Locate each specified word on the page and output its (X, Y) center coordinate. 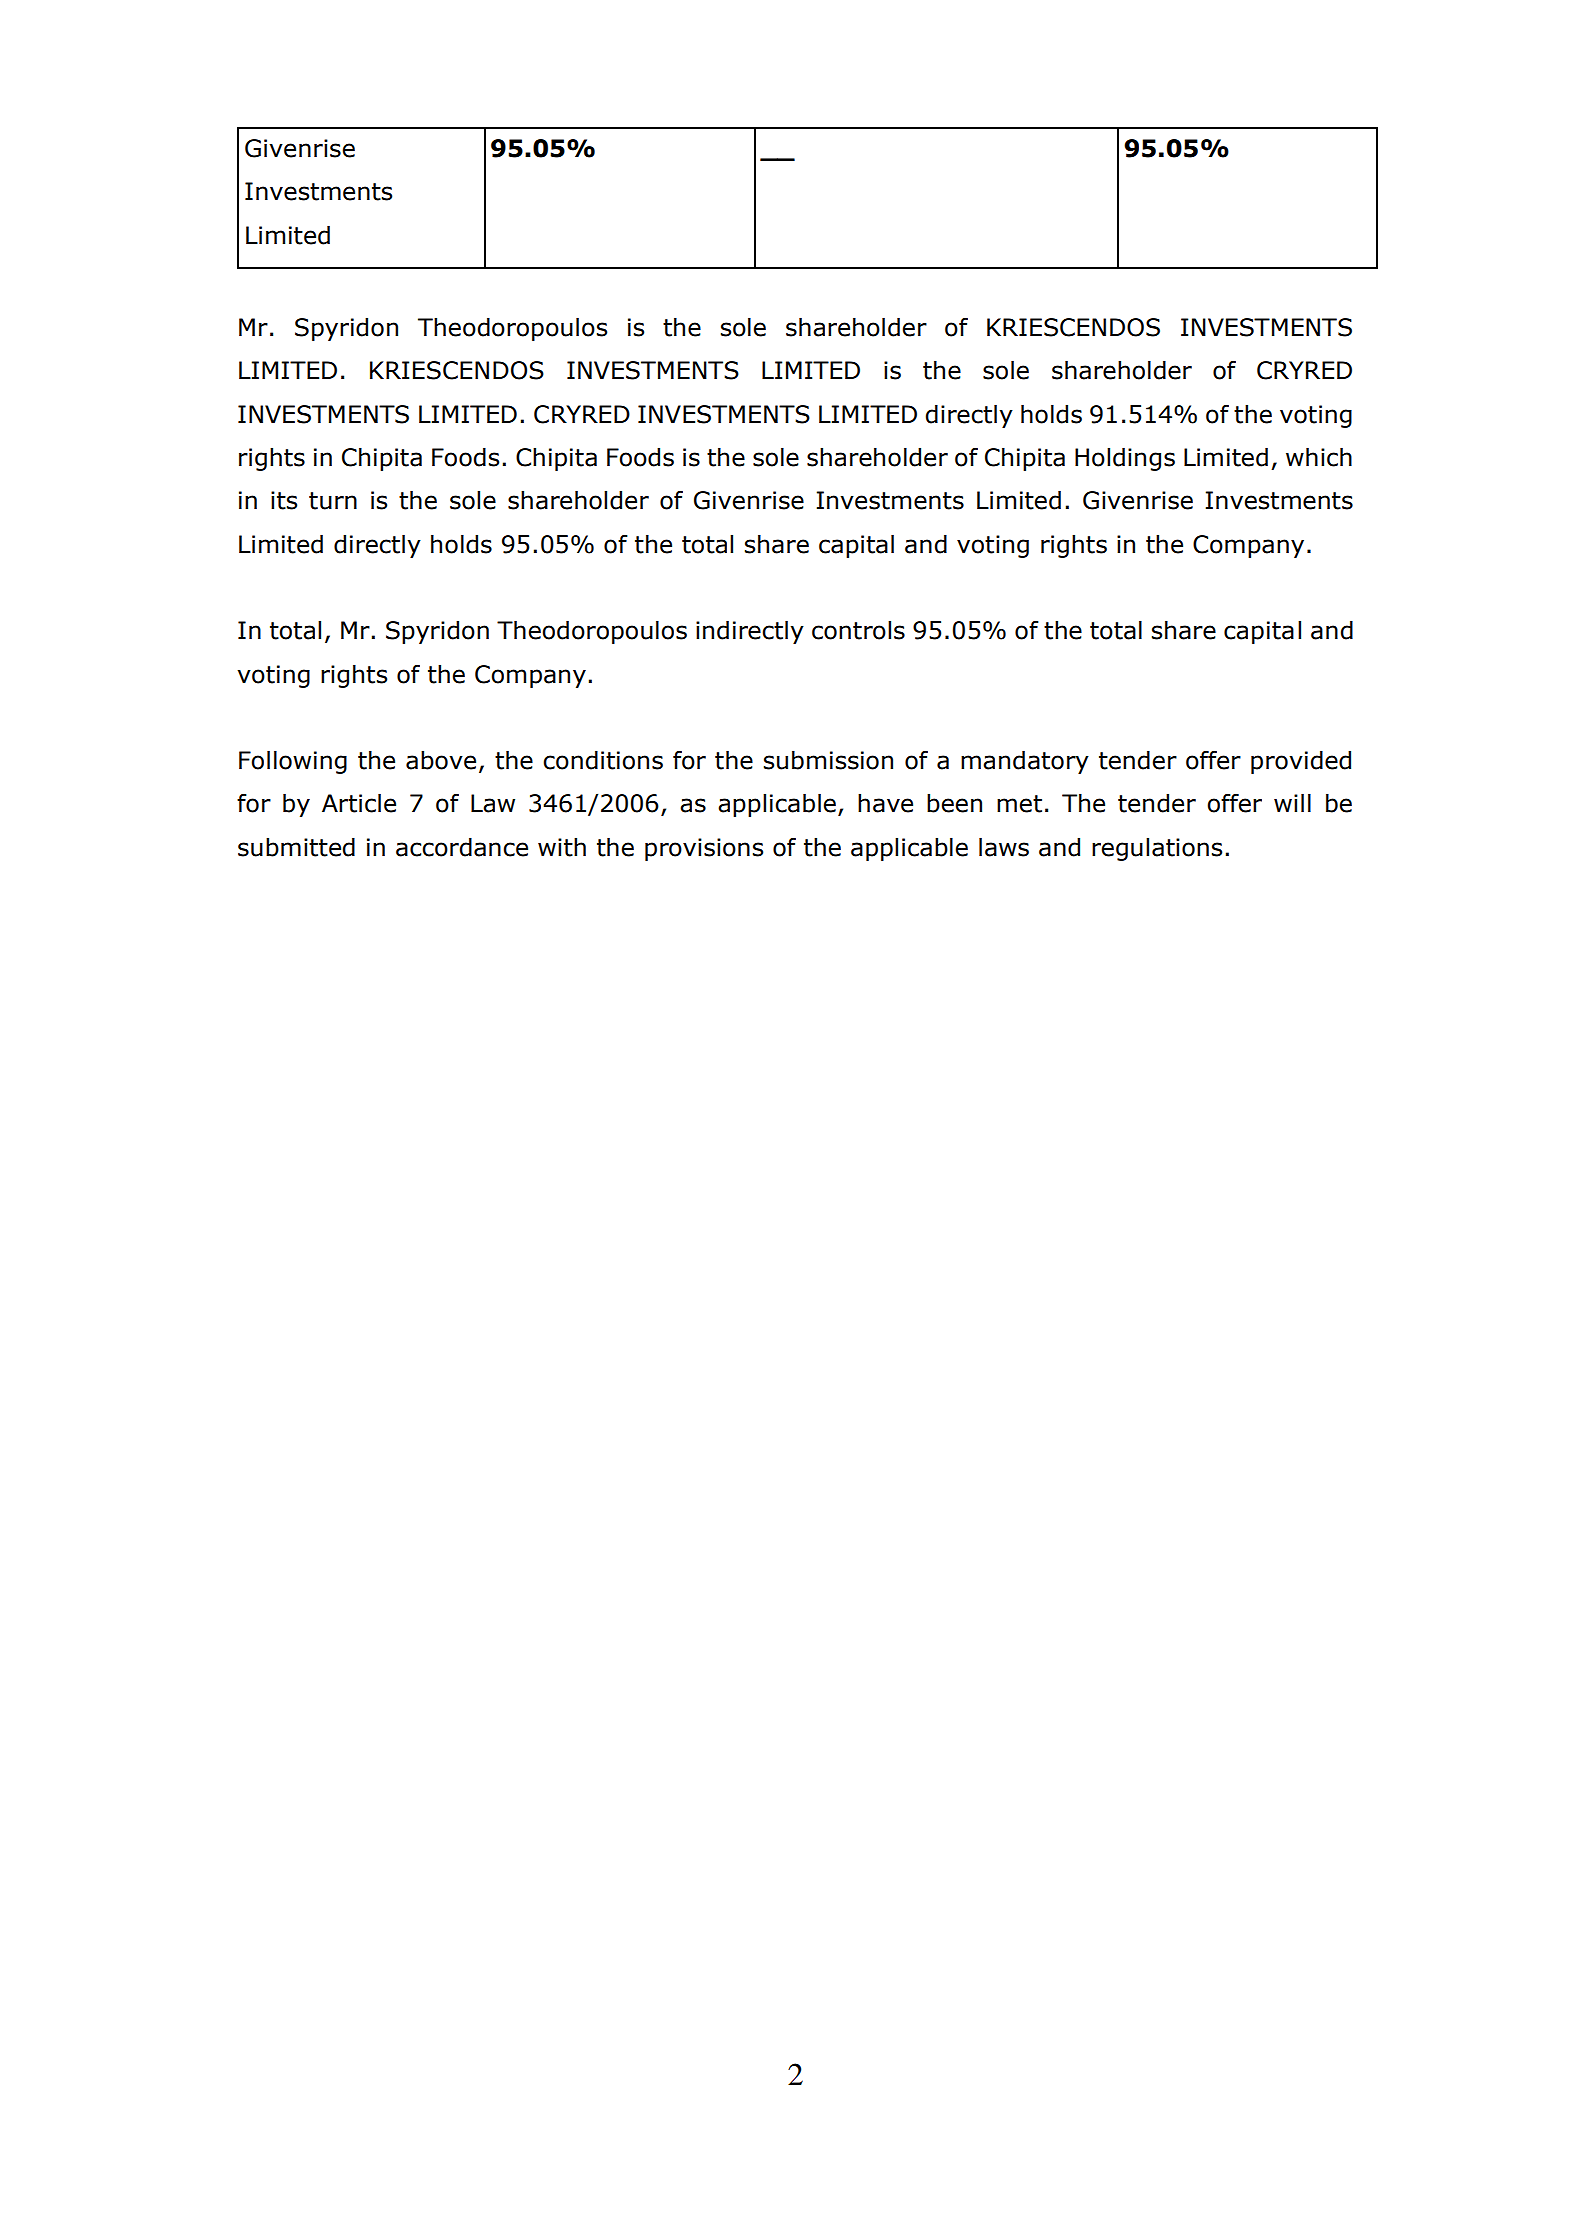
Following (293, 762)
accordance (462, 847)
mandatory (1025, 762)
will (1292, 802)
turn (333, 501)
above (441, 760)
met (1019, 804)
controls (858, 630)
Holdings (1125, 459)
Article (359, 803)
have (885, 803)
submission (828, 760)
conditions (603, 760)
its (284, 500)
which (1319, 457)
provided (1301, 762)
